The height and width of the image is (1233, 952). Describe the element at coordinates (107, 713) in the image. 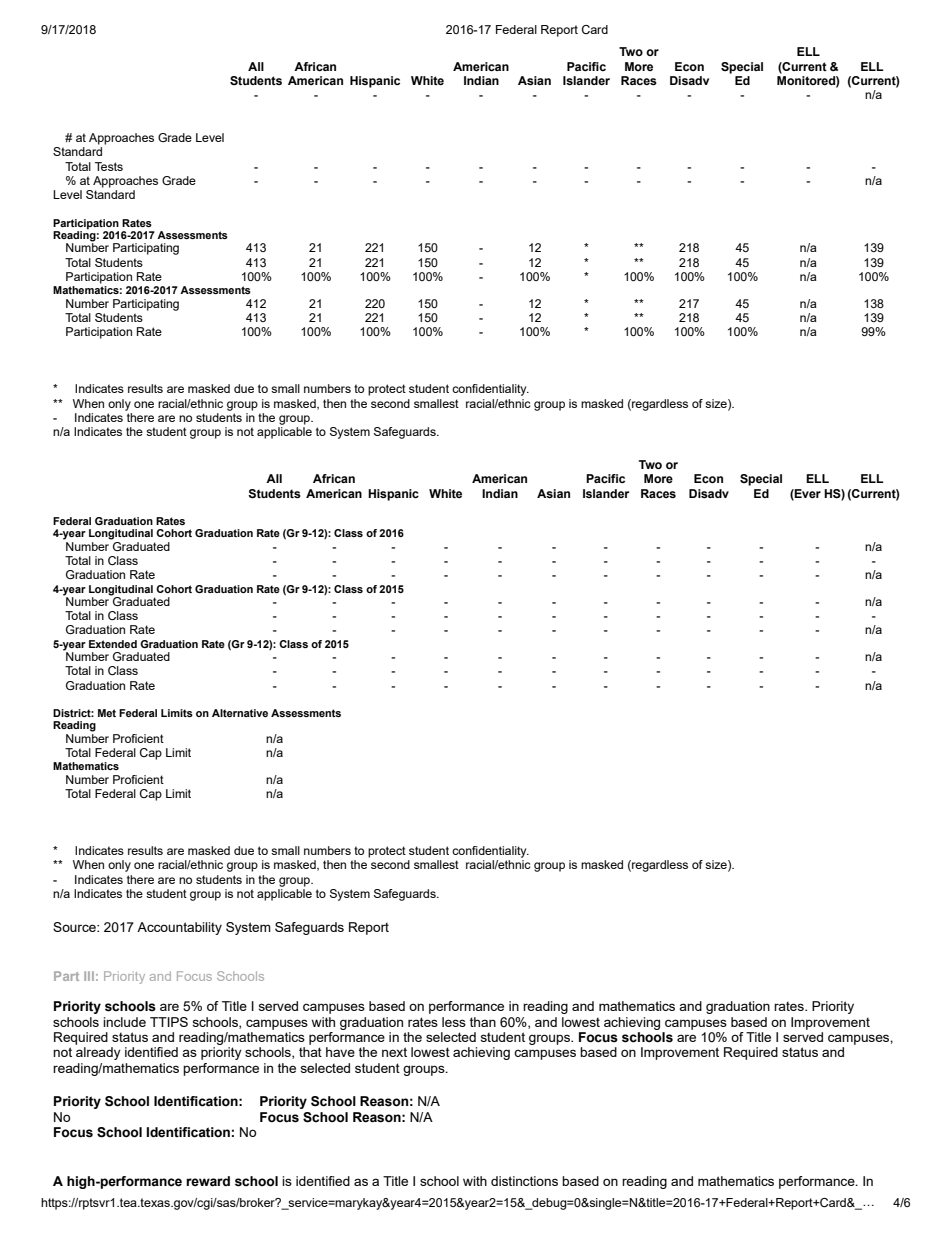

I see `Met` at that location.
